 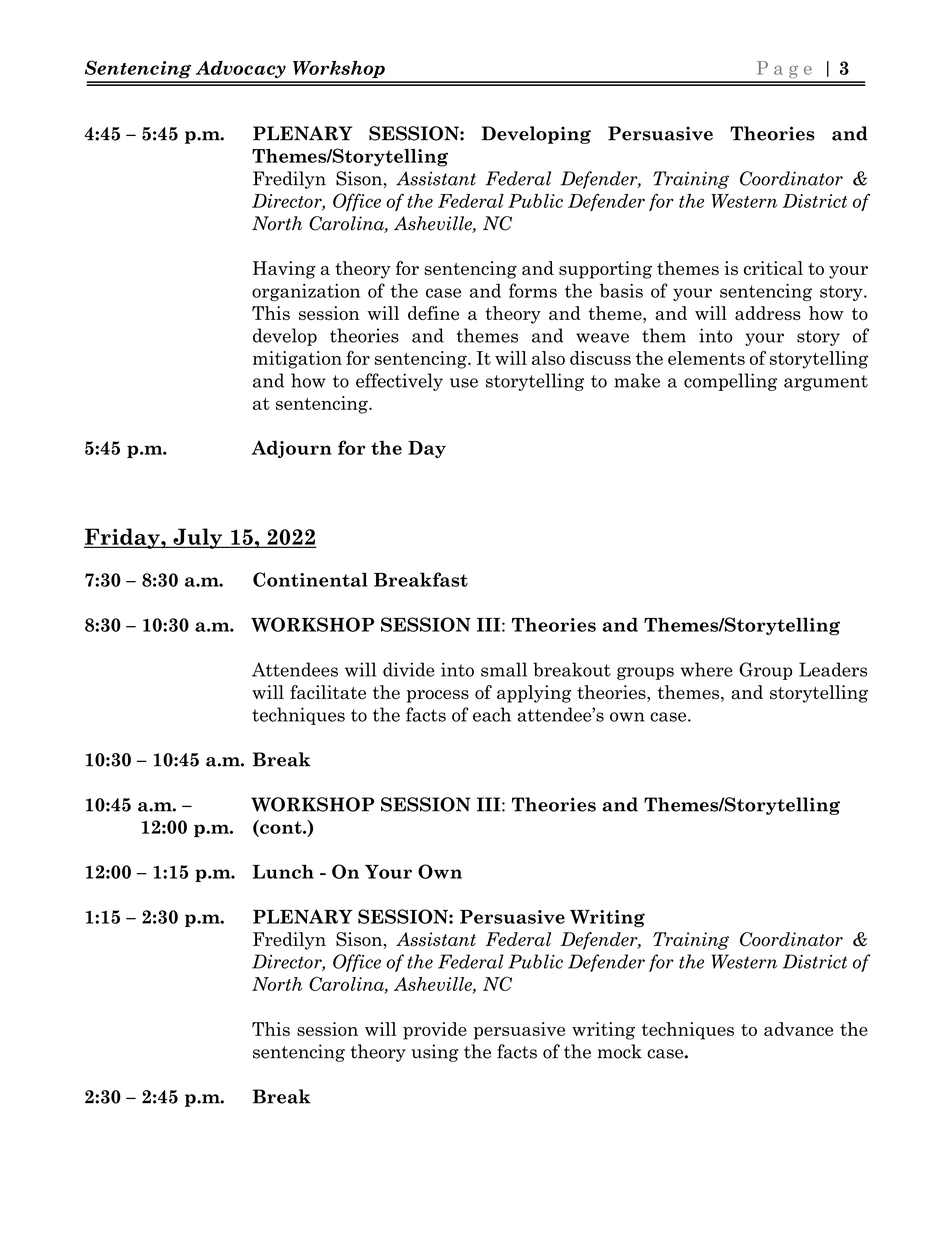 What do you see at coordinates (533, 290) in the screenshot?
I see `forms` at bounding box center [533, 290].
